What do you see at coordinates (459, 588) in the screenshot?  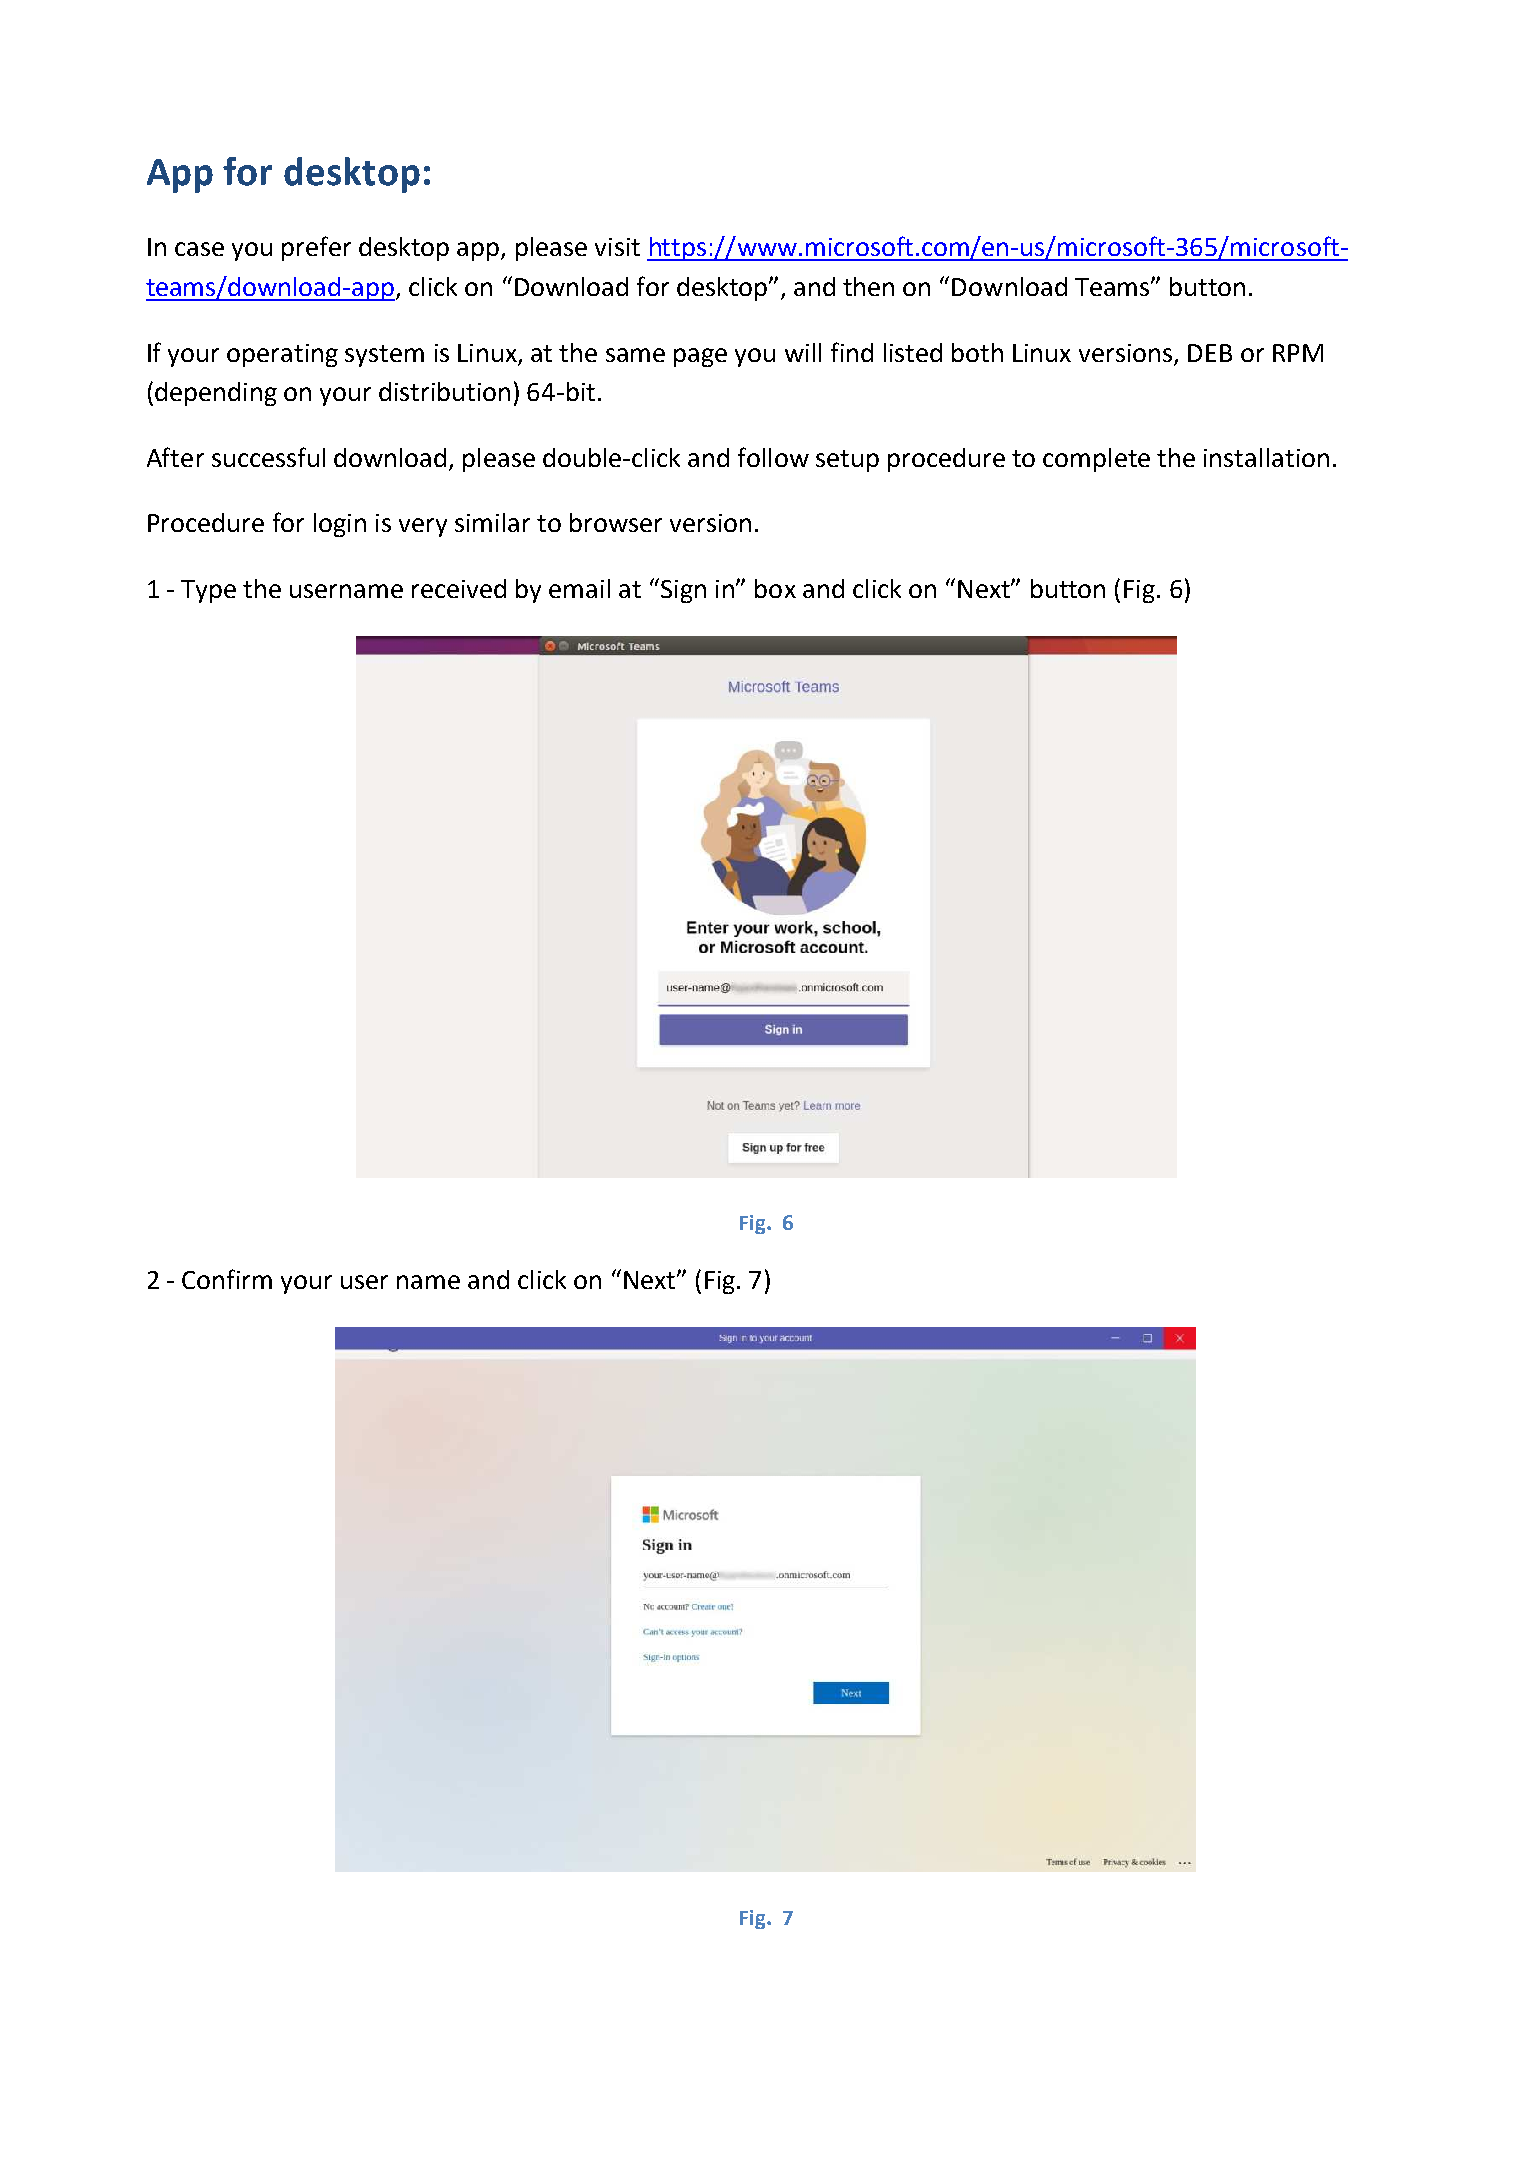 I see `received` at bounding box center [459, 588].
